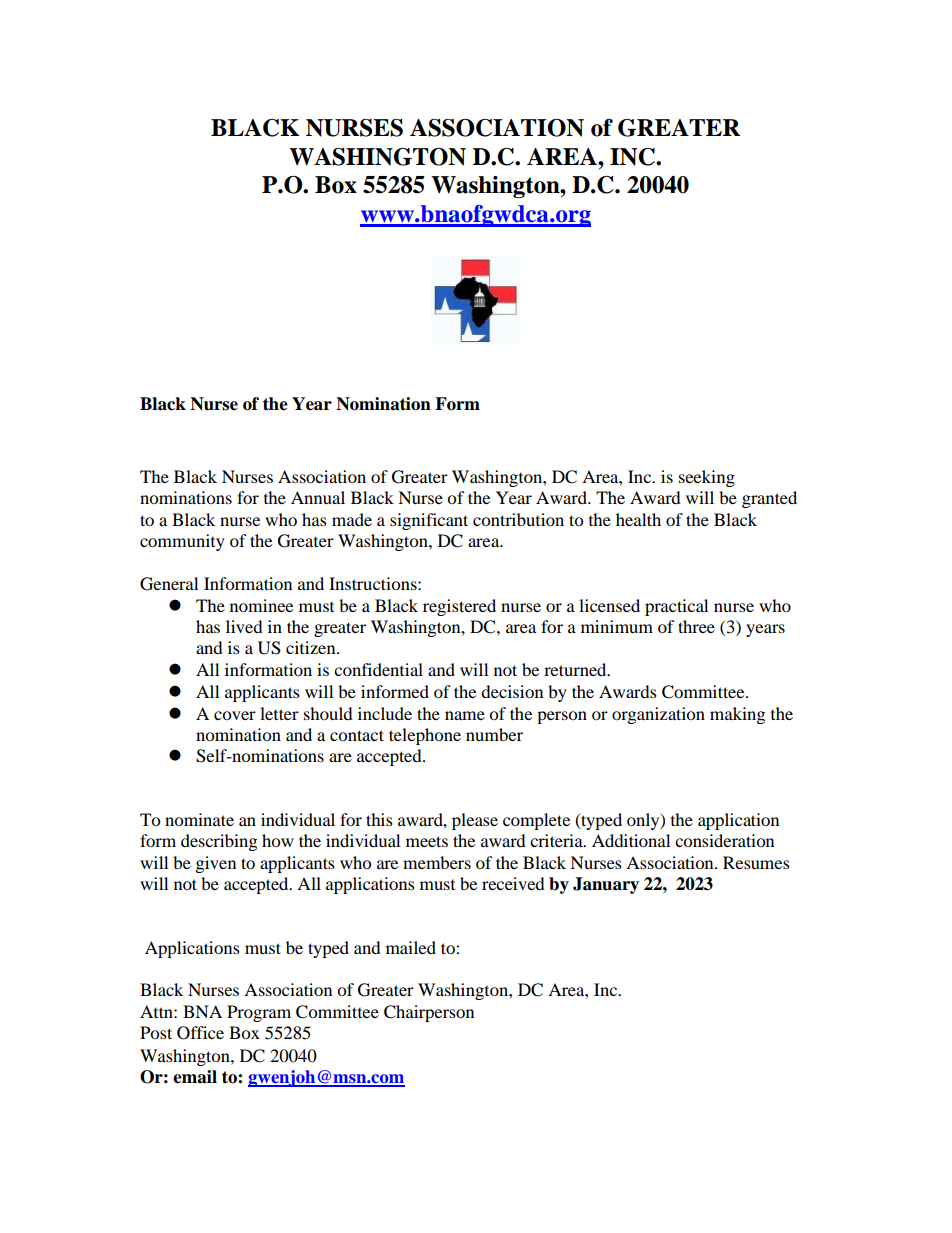 The height and width of the screenshot is (1233, 952). What do you see at coordinates (411, 947) in the screenshot?
I see `mailed` at bounding box center [411, 947].
